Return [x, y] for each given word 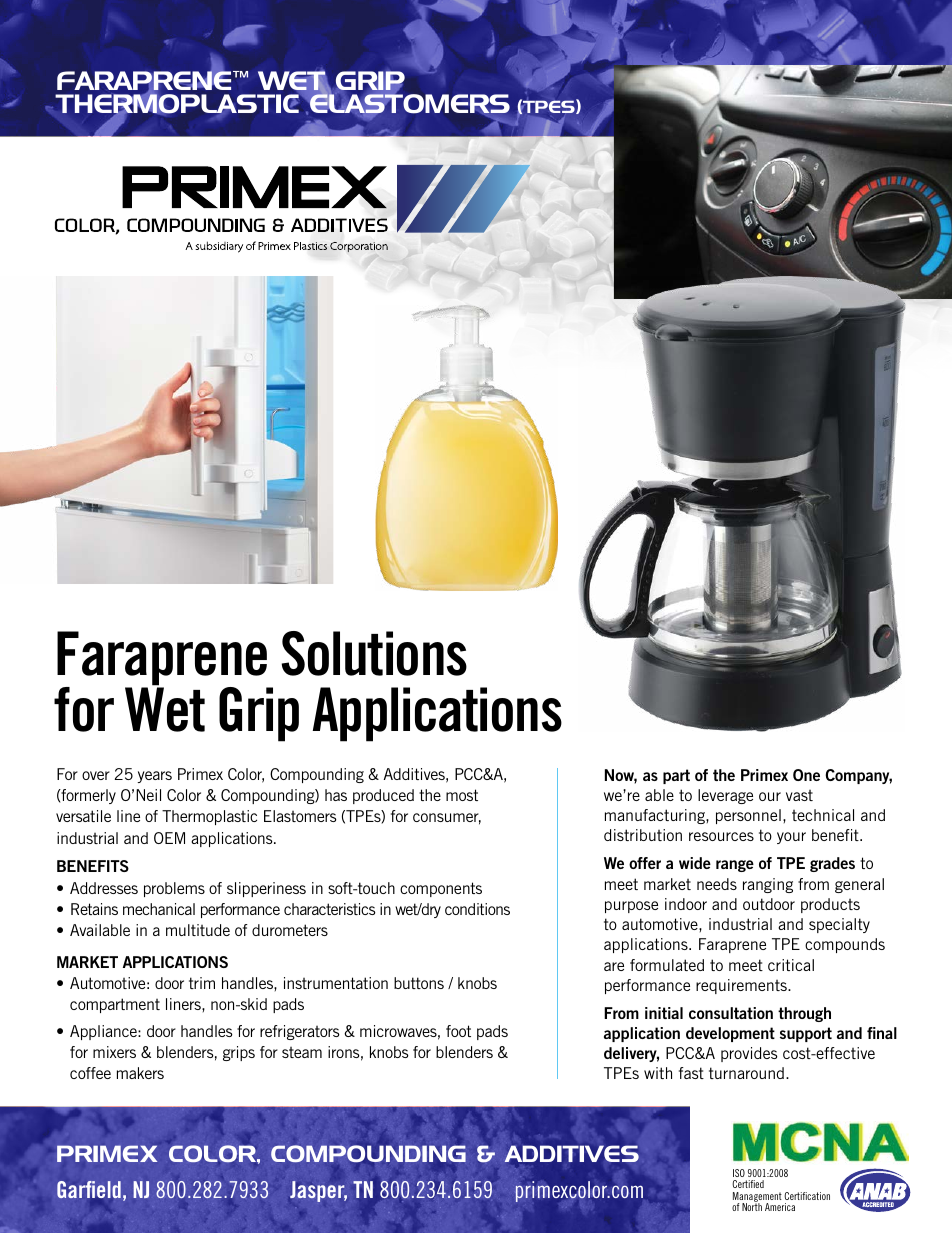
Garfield [89, 1189]
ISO [739, 1173]
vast [799, 795]
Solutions [374, 653]
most [462, 795]
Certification [807, 1196]
